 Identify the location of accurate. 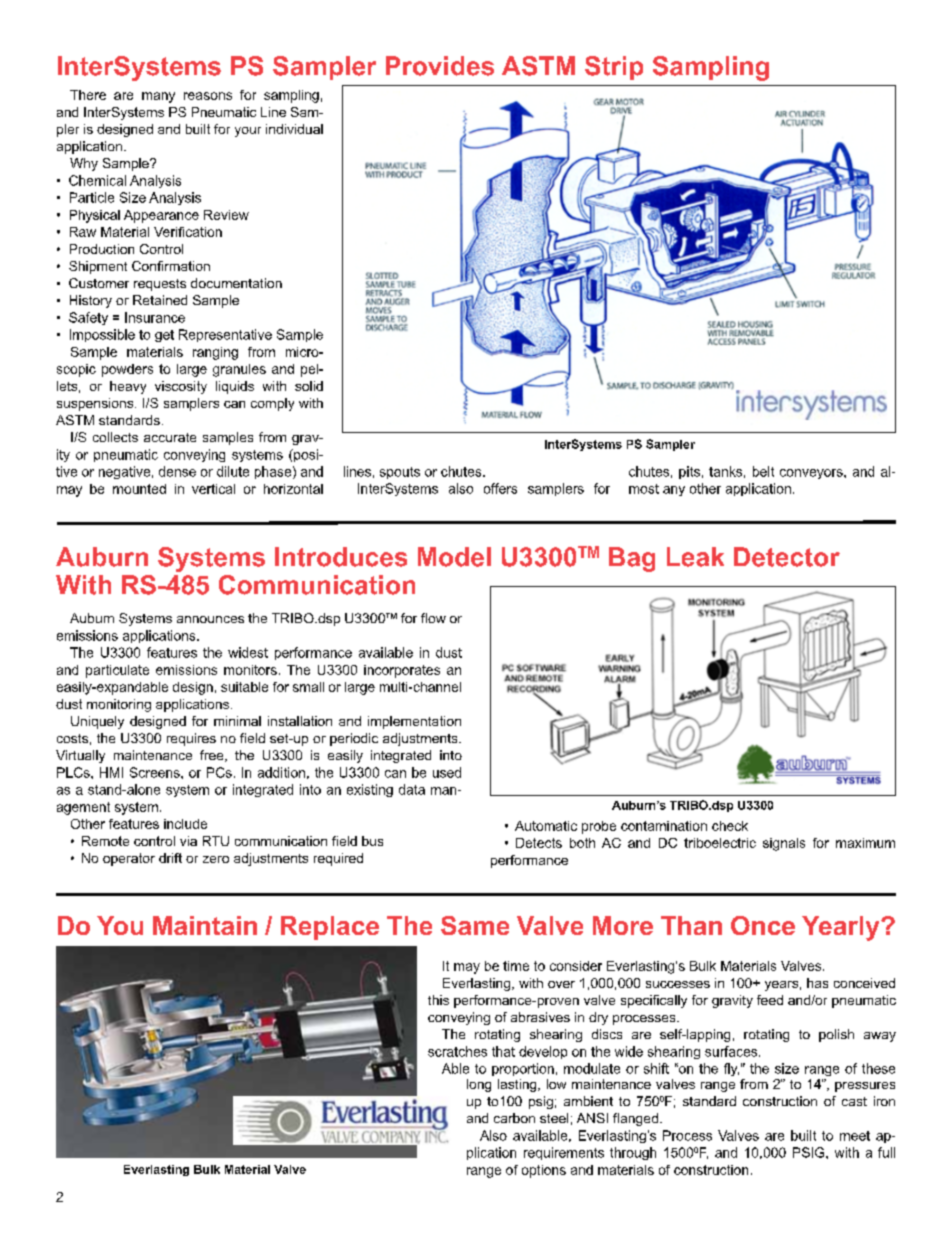
(170, 437).
